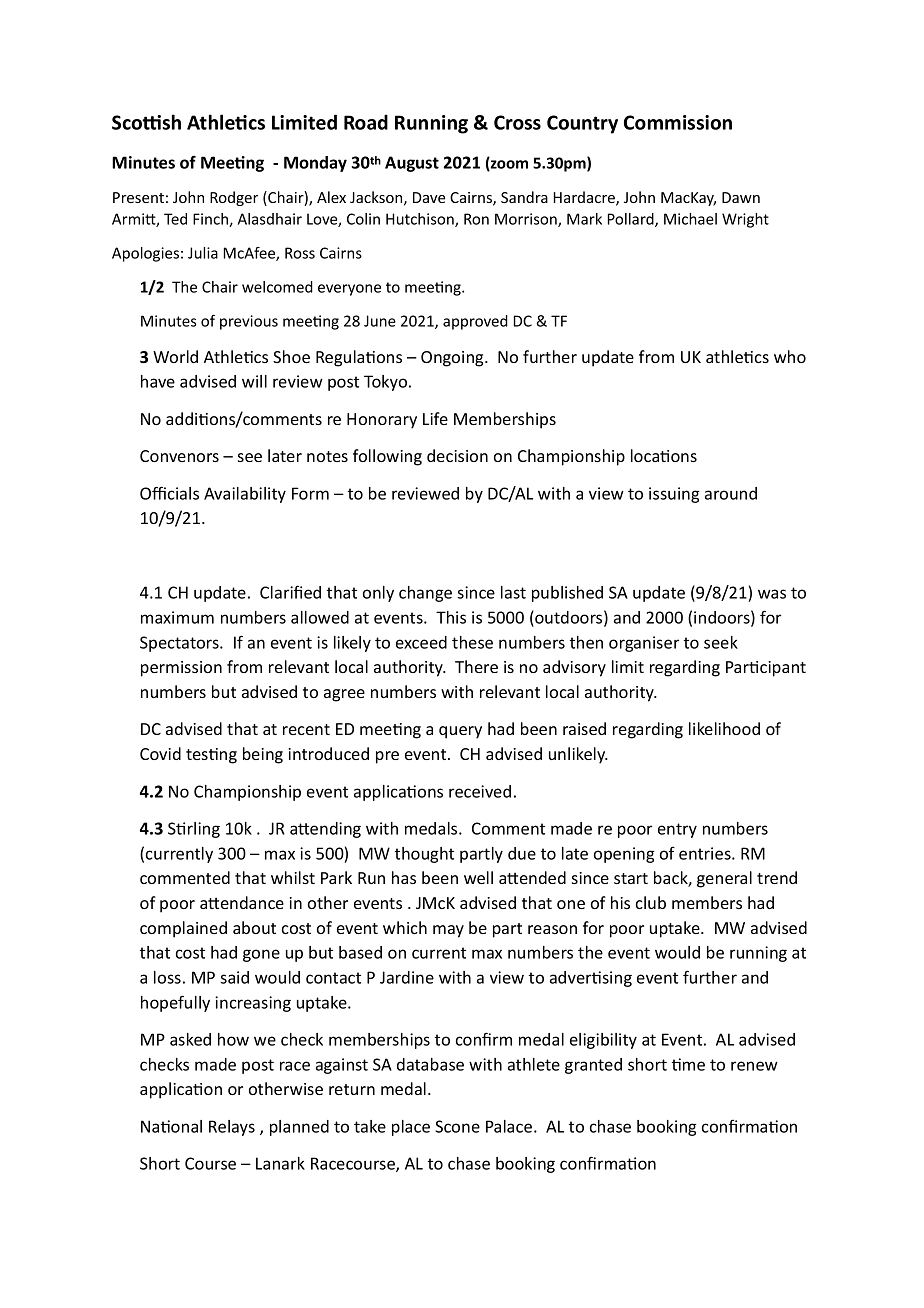 The height and width of the document is (1308, 924). What do you see at coordinates (678, 122) in the document?
I see `Commission` at bounding box center [678, 122].
